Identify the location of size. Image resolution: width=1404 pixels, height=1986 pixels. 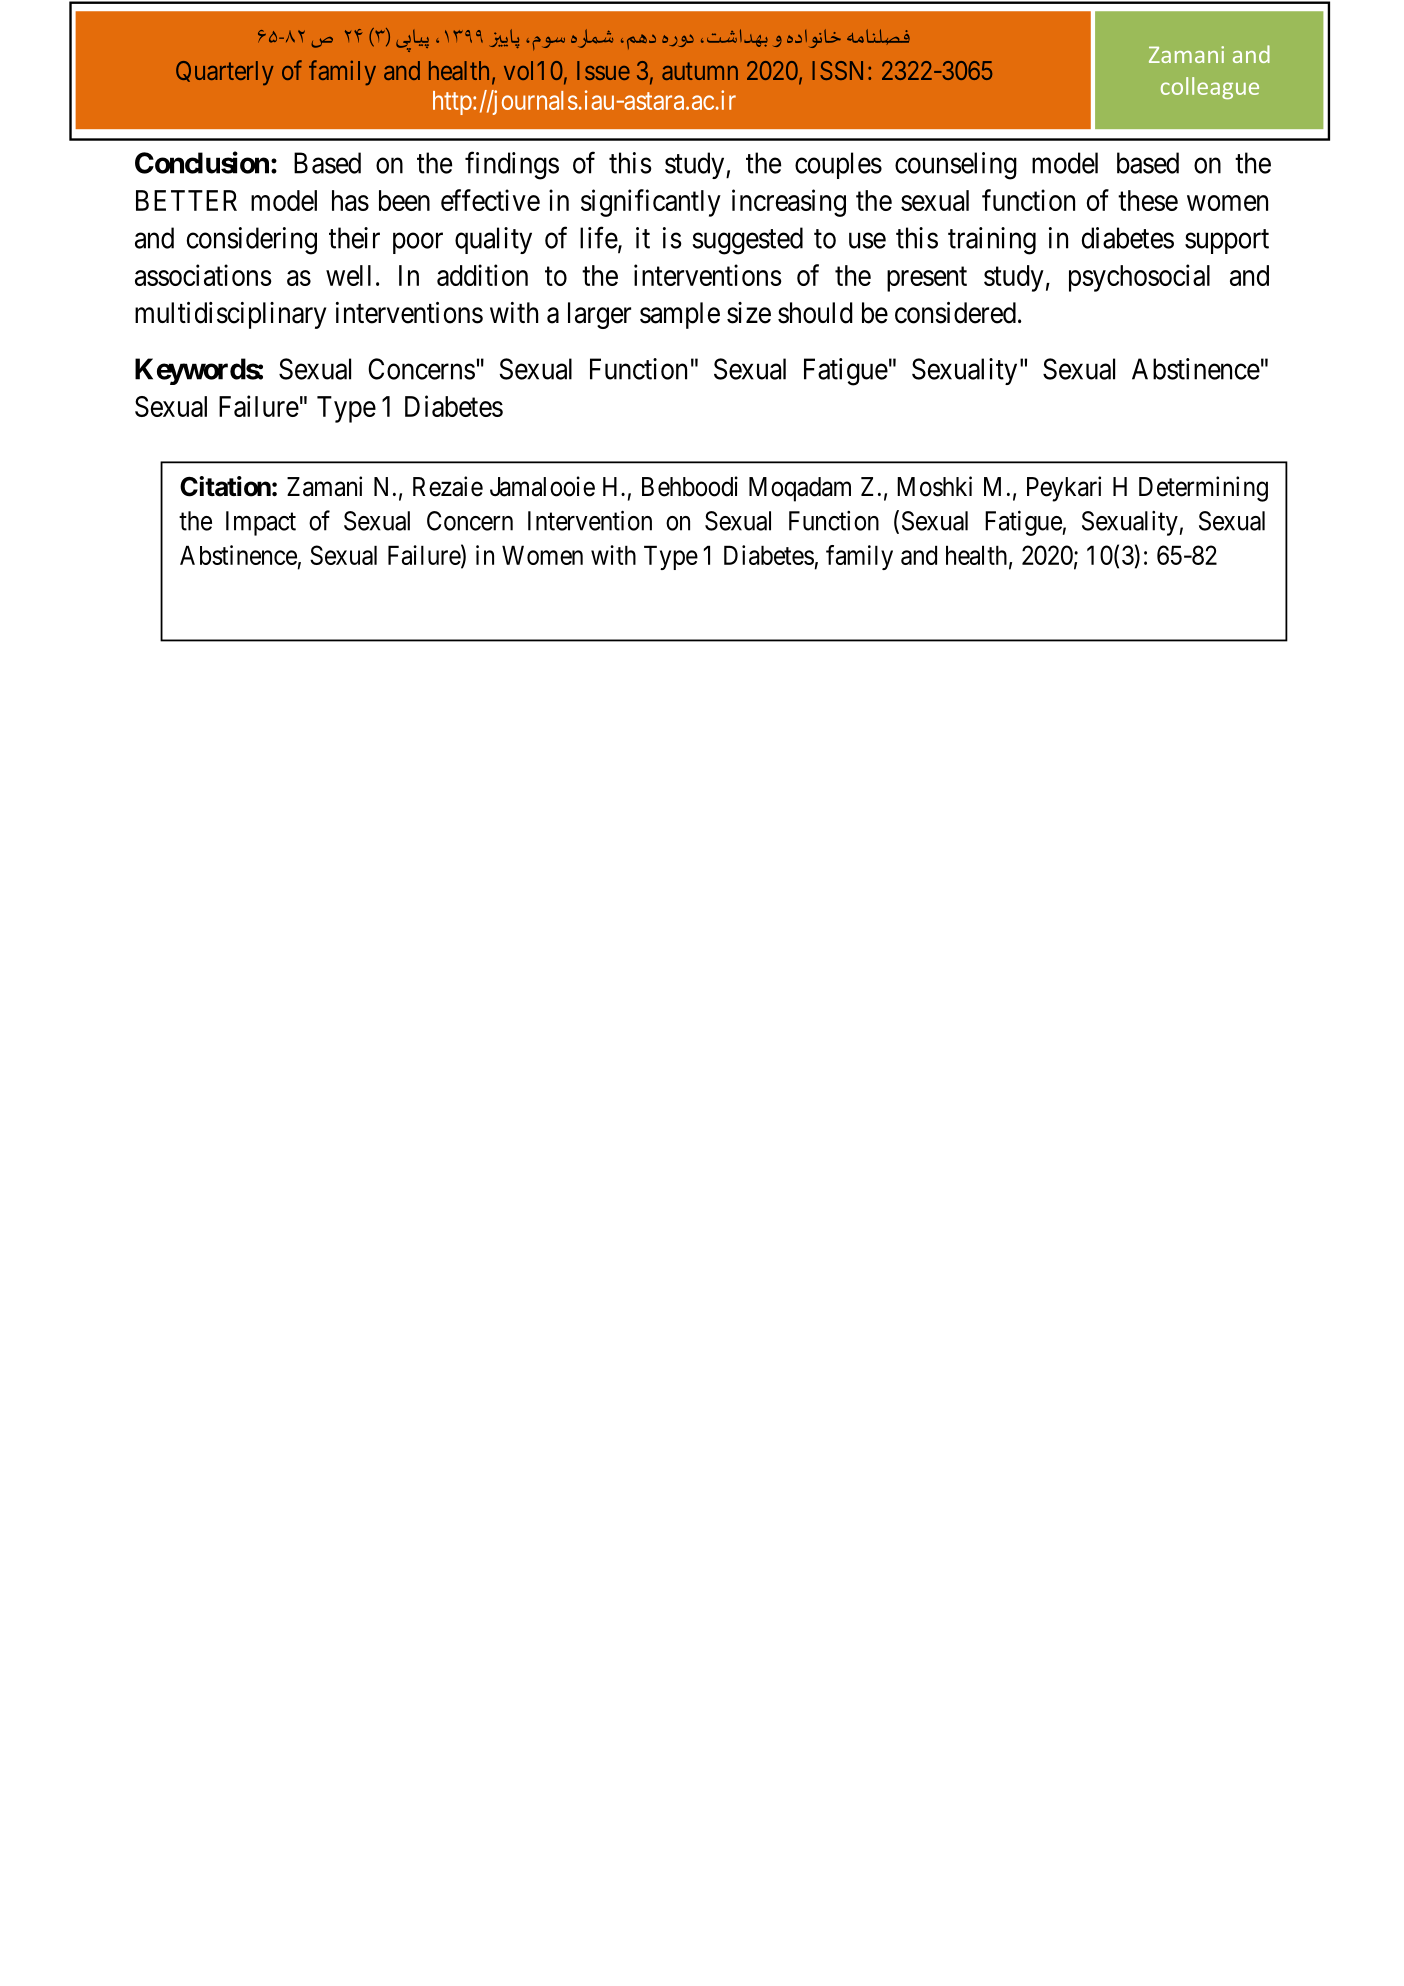
(749, 313).
